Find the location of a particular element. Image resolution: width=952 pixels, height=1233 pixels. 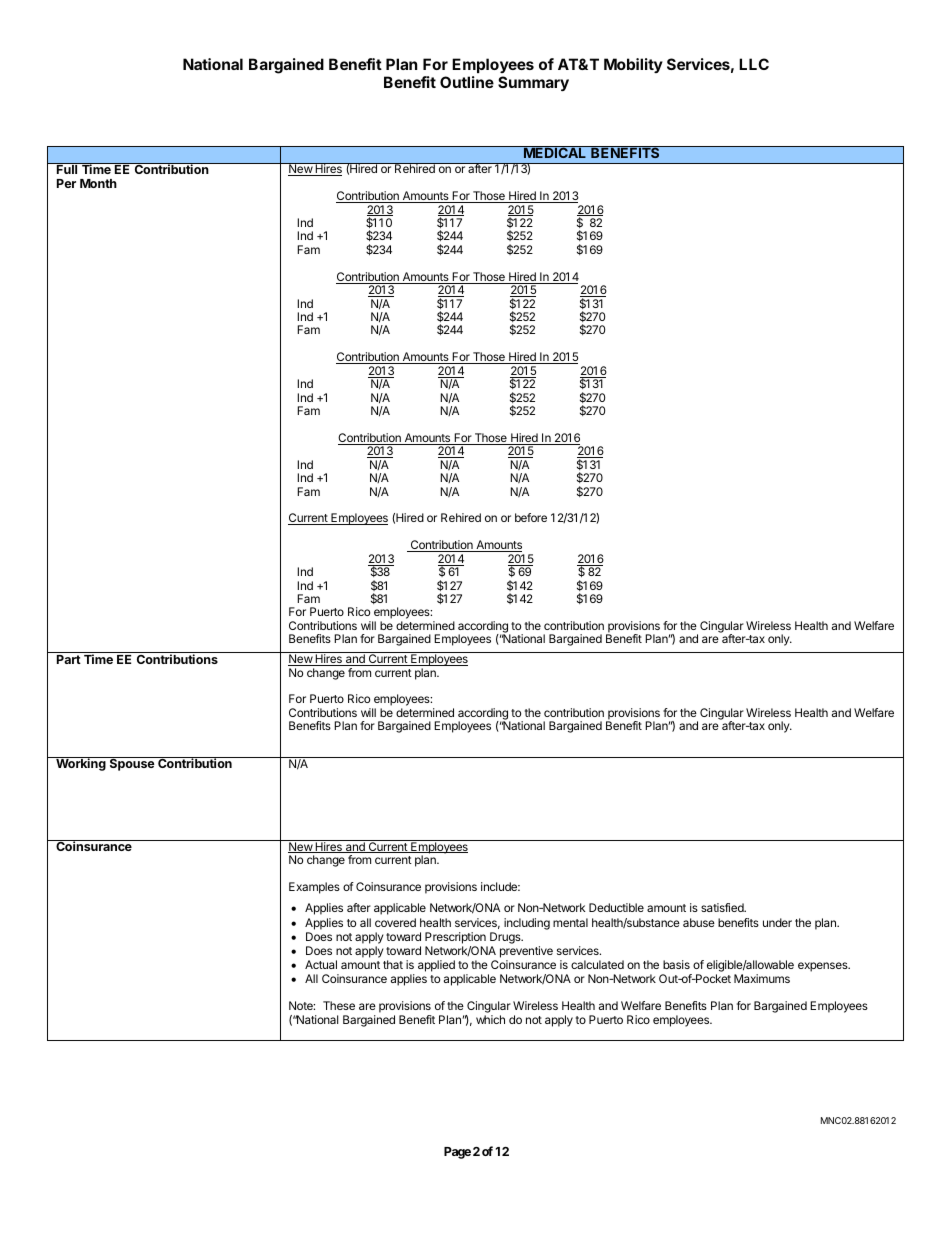

Outline is located at coordinates (467, 82).
